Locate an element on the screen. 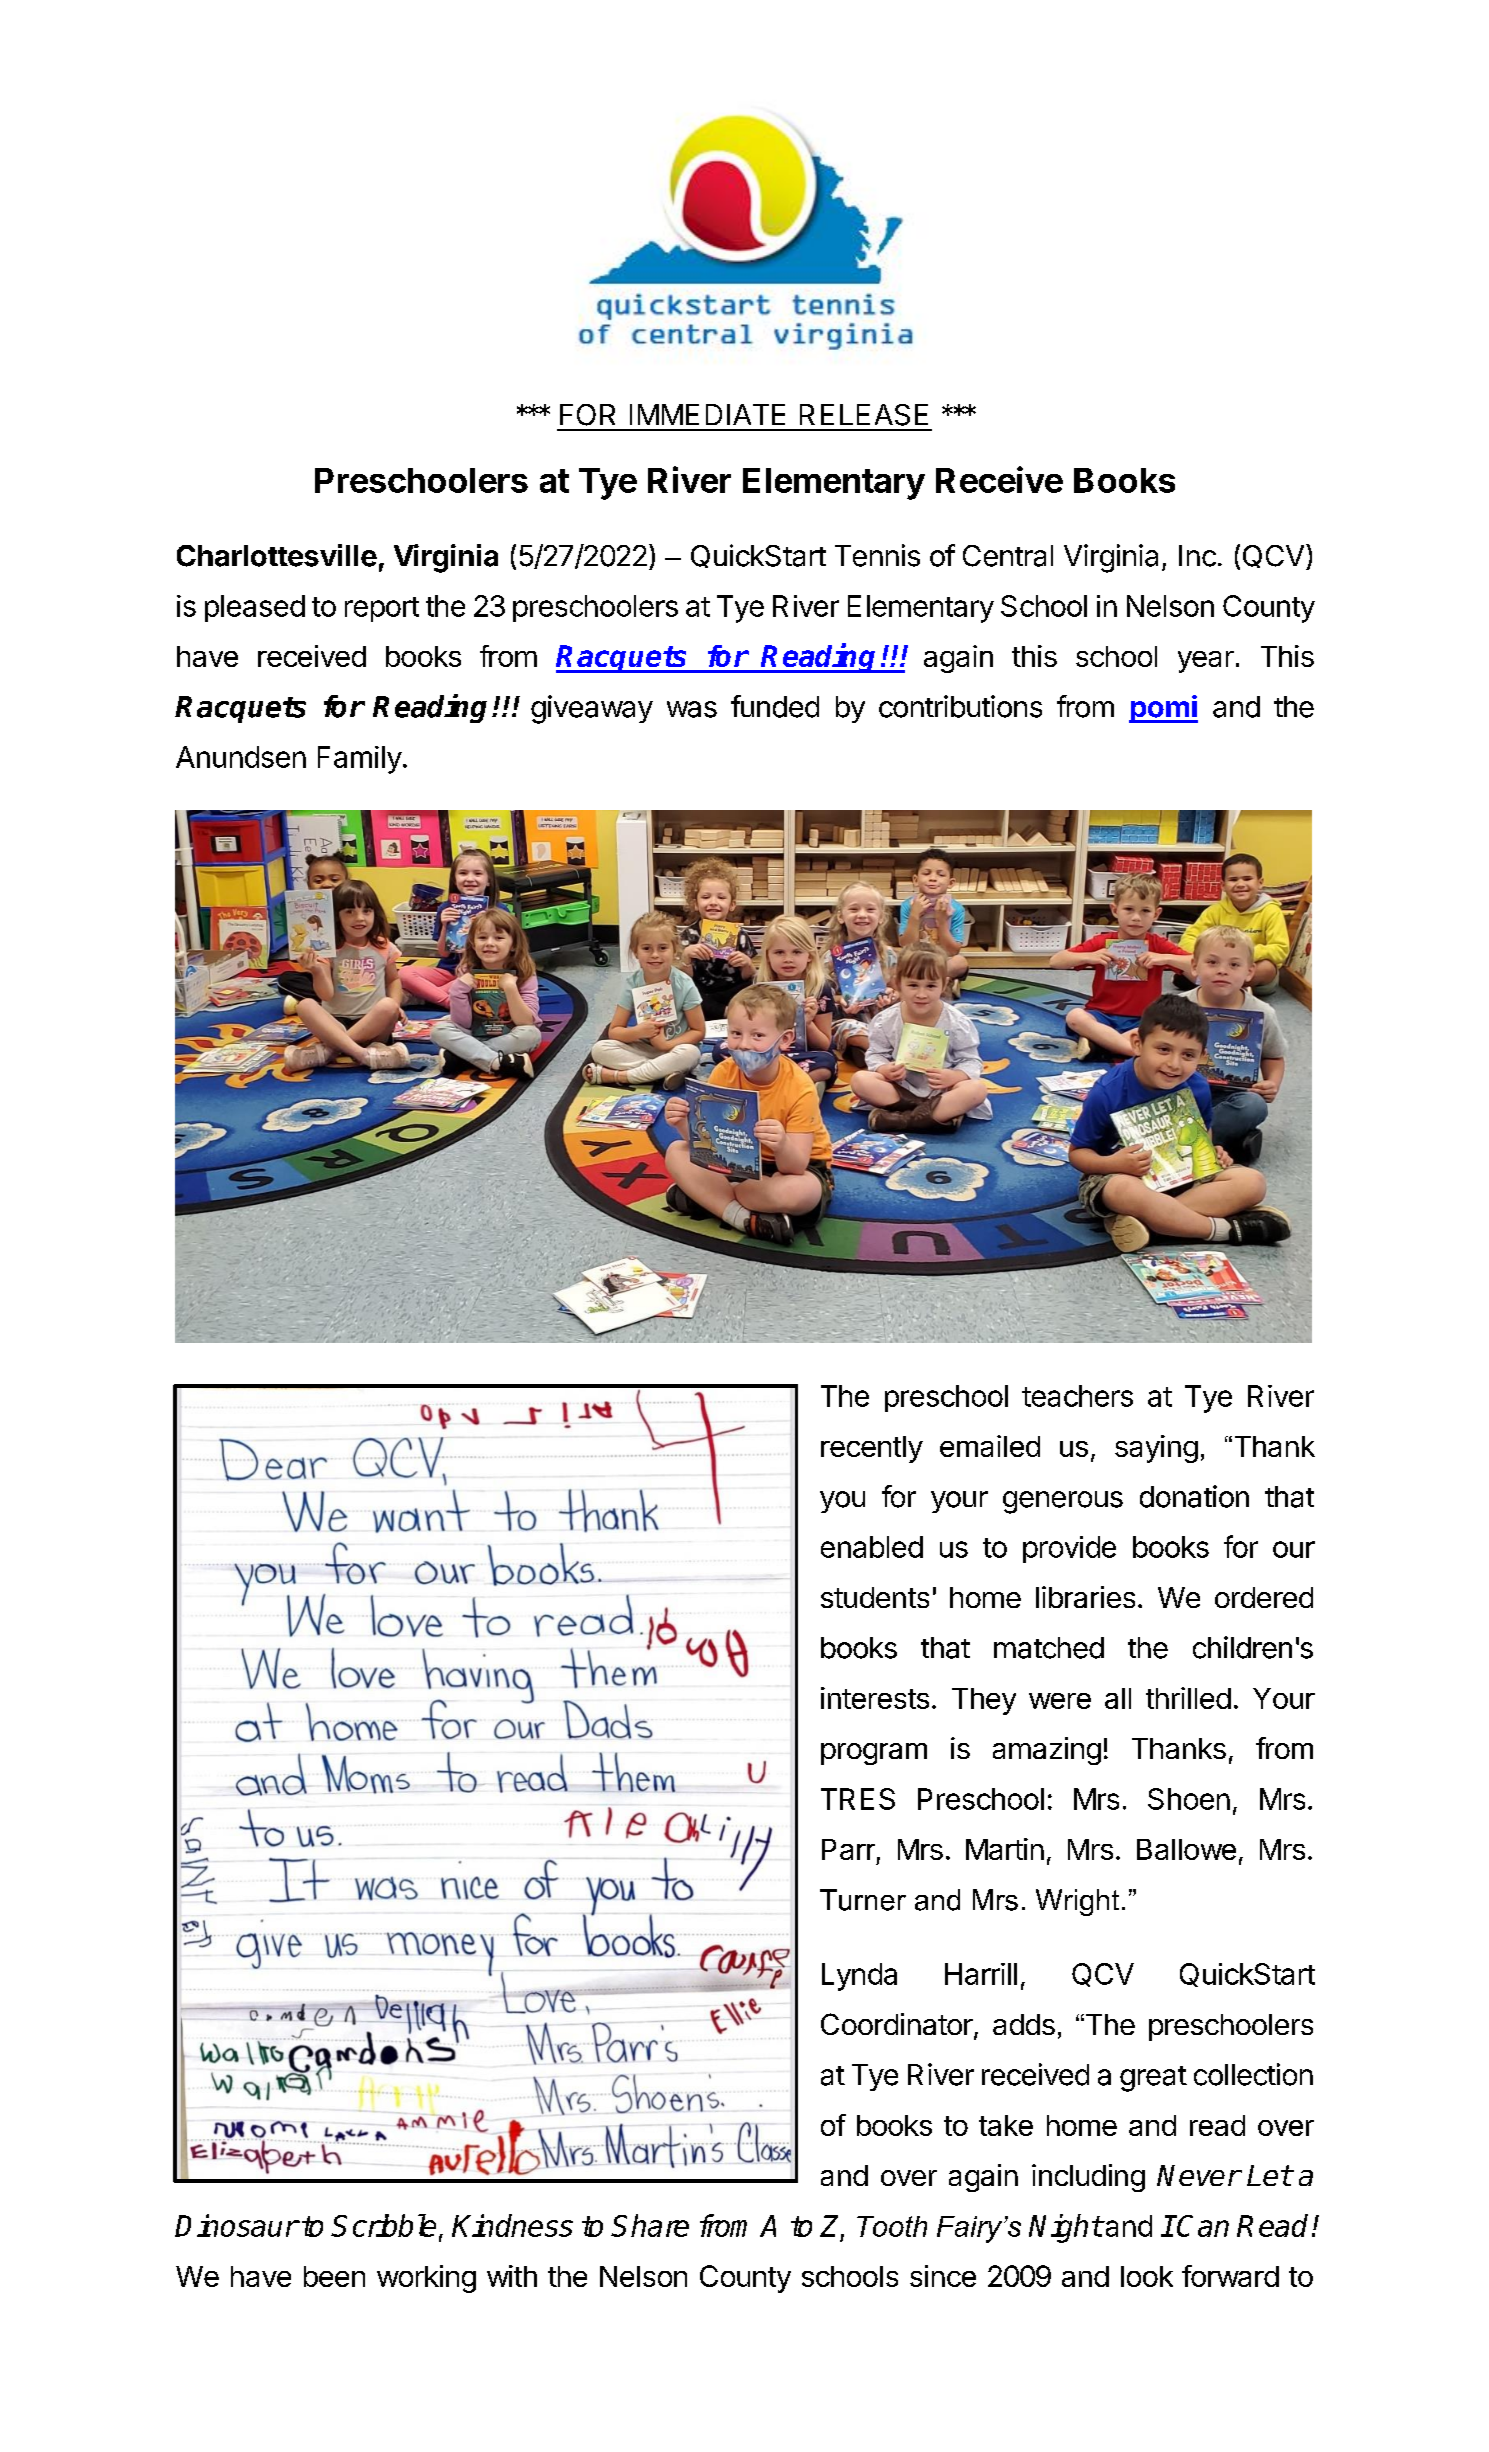 Image resolution: width=1489 pixels, height=2452 pixels. teachers is located at coordinates (1077, 1396).
